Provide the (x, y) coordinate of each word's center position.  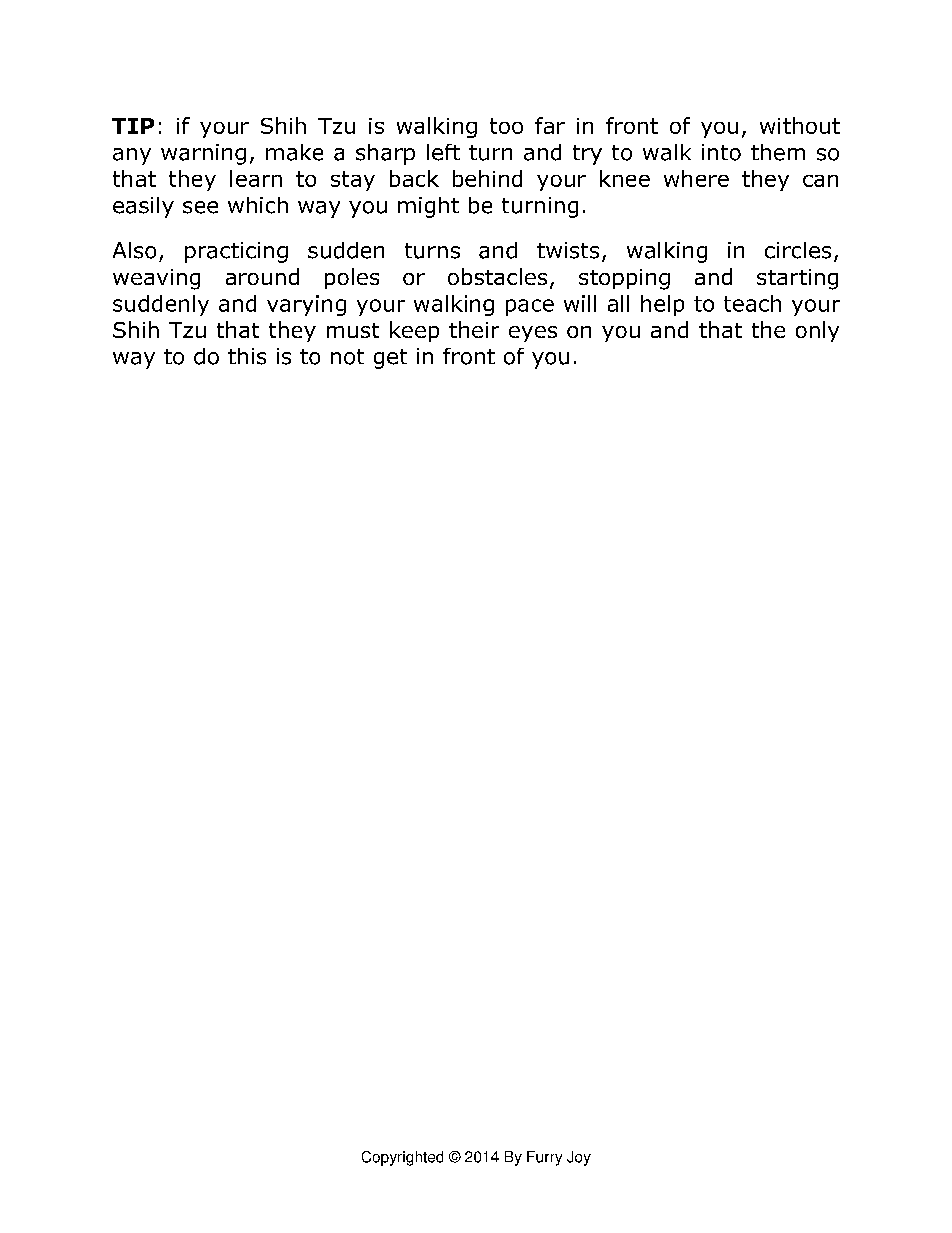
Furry (544, 1158)
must (353, 330)
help (662, 305)
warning (203, 154)
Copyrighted (402, 1158)
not (347, 357)
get (390, 359)
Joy (579, 1158)
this (247, 356)
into (721, 152)
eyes (533, 334)
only (817, 331)
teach (752, 303)
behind (487, 178)
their (474, 329)
